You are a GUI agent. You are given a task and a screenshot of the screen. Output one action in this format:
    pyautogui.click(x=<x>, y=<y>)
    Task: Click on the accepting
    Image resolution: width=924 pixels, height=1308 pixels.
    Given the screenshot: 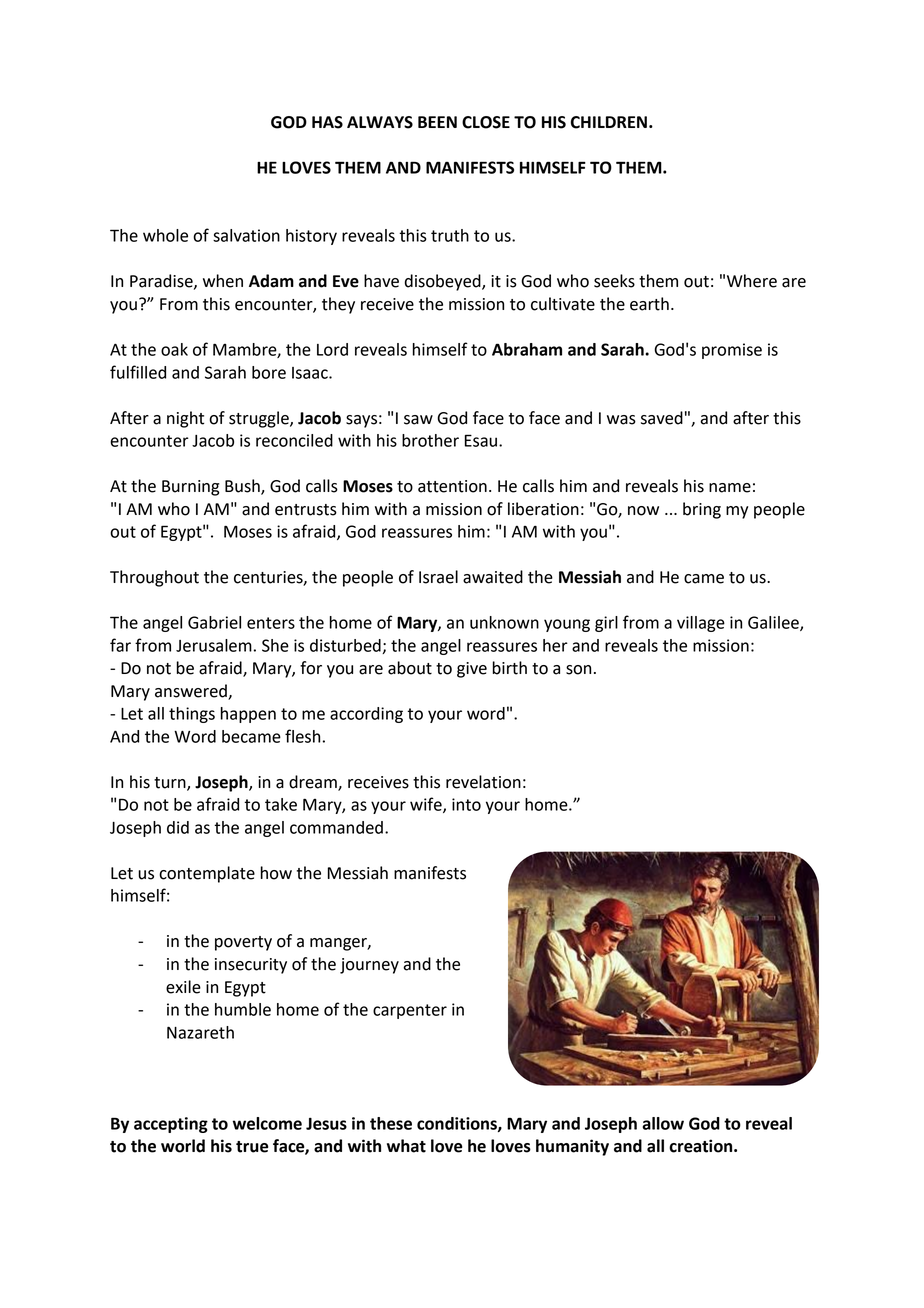 What is the action you would take?
    pyautogui.click(x=171, y=1125)
